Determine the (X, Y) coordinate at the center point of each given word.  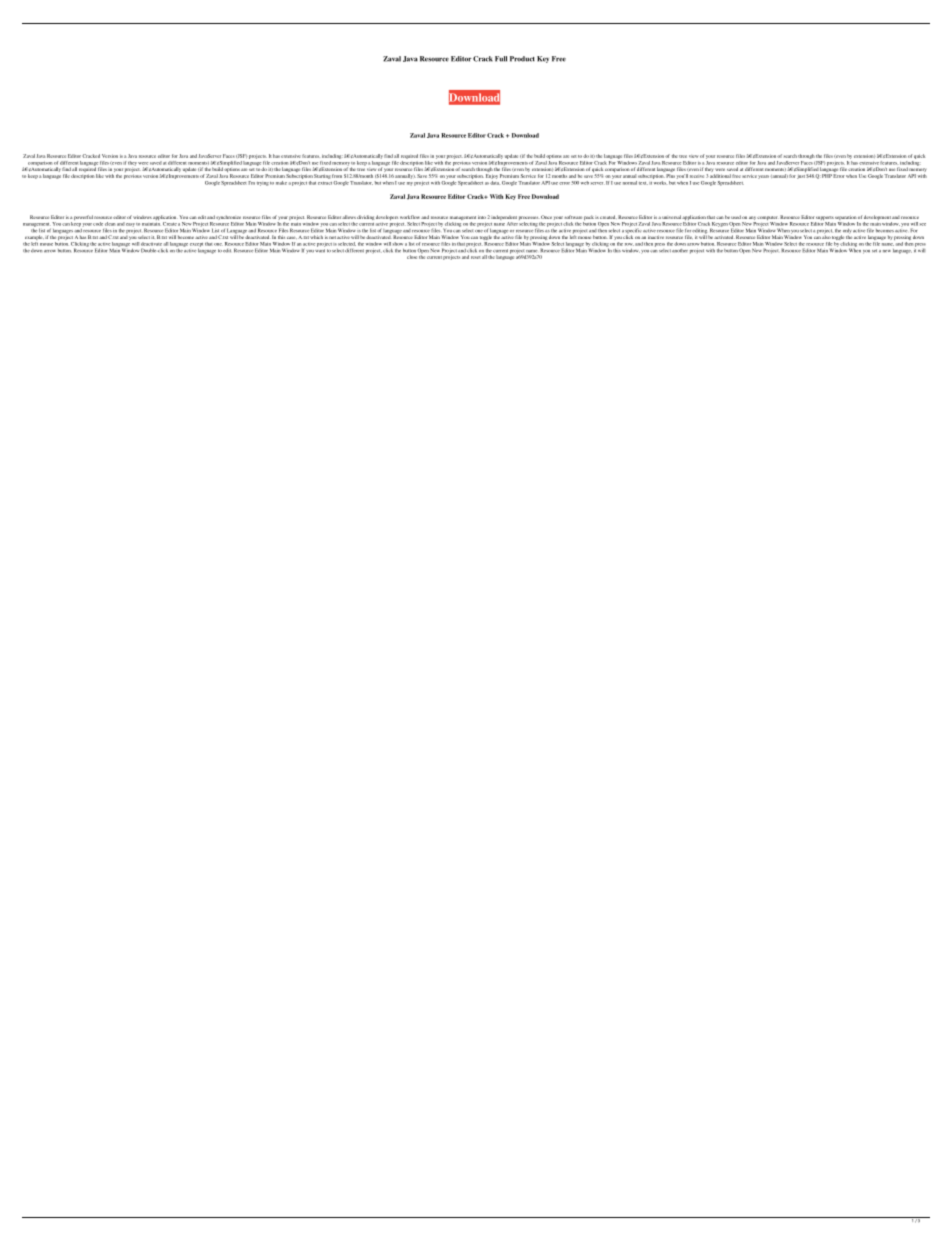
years (763, 177)
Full (501, 59)
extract (326, 183)
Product (522, 59)
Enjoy (491, 176)
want (320, 250)
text (643, 183)
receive (697, 176)
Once (546, 217)
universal (671, 217)
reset (476, 257)
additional (720, 176)
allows (349, 217)
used (736, 217)
